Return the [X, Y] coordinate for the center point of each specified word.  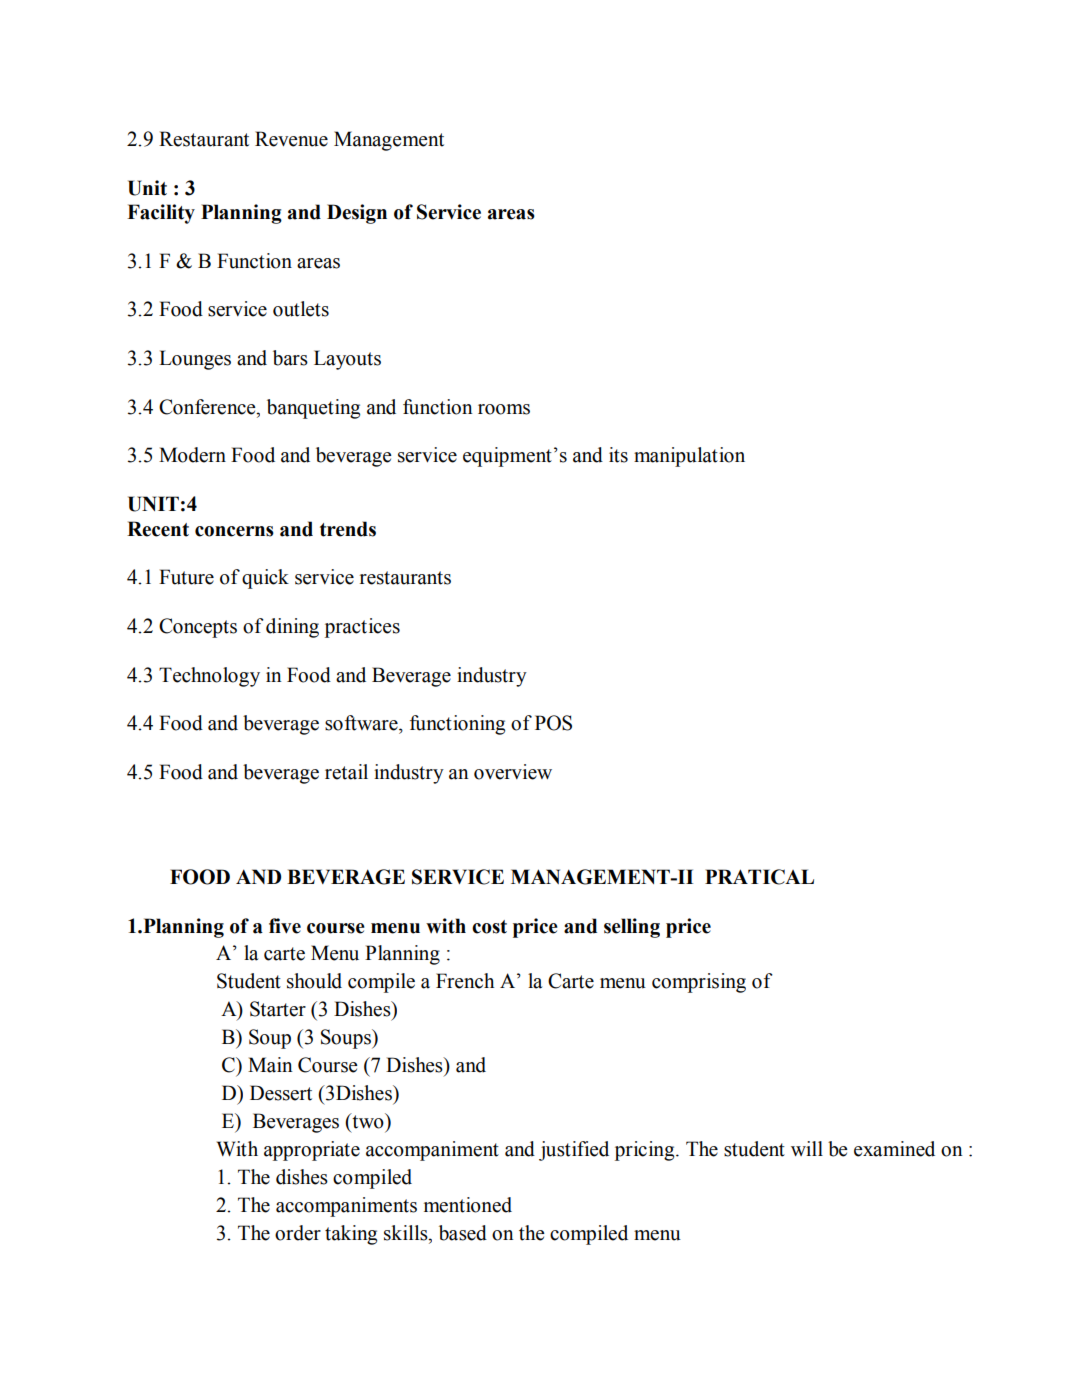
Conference [208, 407]
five [285, 926]
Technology [209, 677]
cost [489, 927]
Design [357, 214]
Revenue [291, 139]
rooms [504, 409]
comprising [699, 983]
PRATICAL [759, 877]
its [618, 455]
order [298, 1233]
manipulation [689, 457]
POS [553, 723]
